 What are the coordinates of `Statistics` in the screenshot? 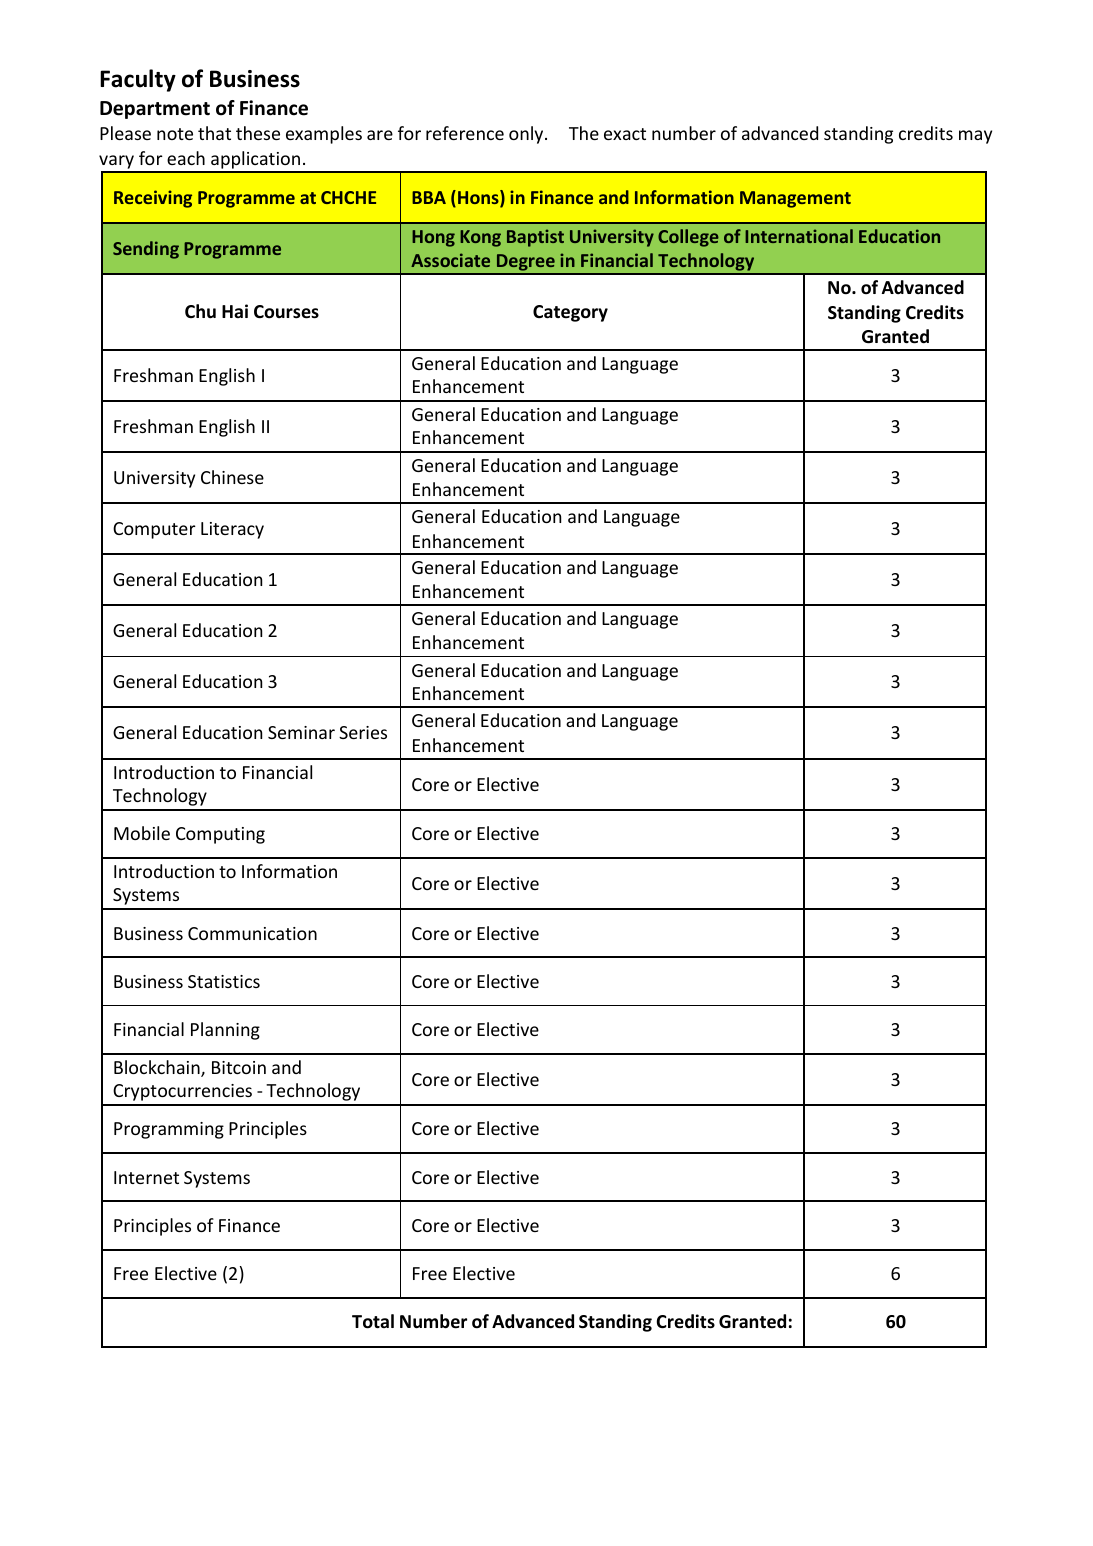 It's located at (224, 981).
